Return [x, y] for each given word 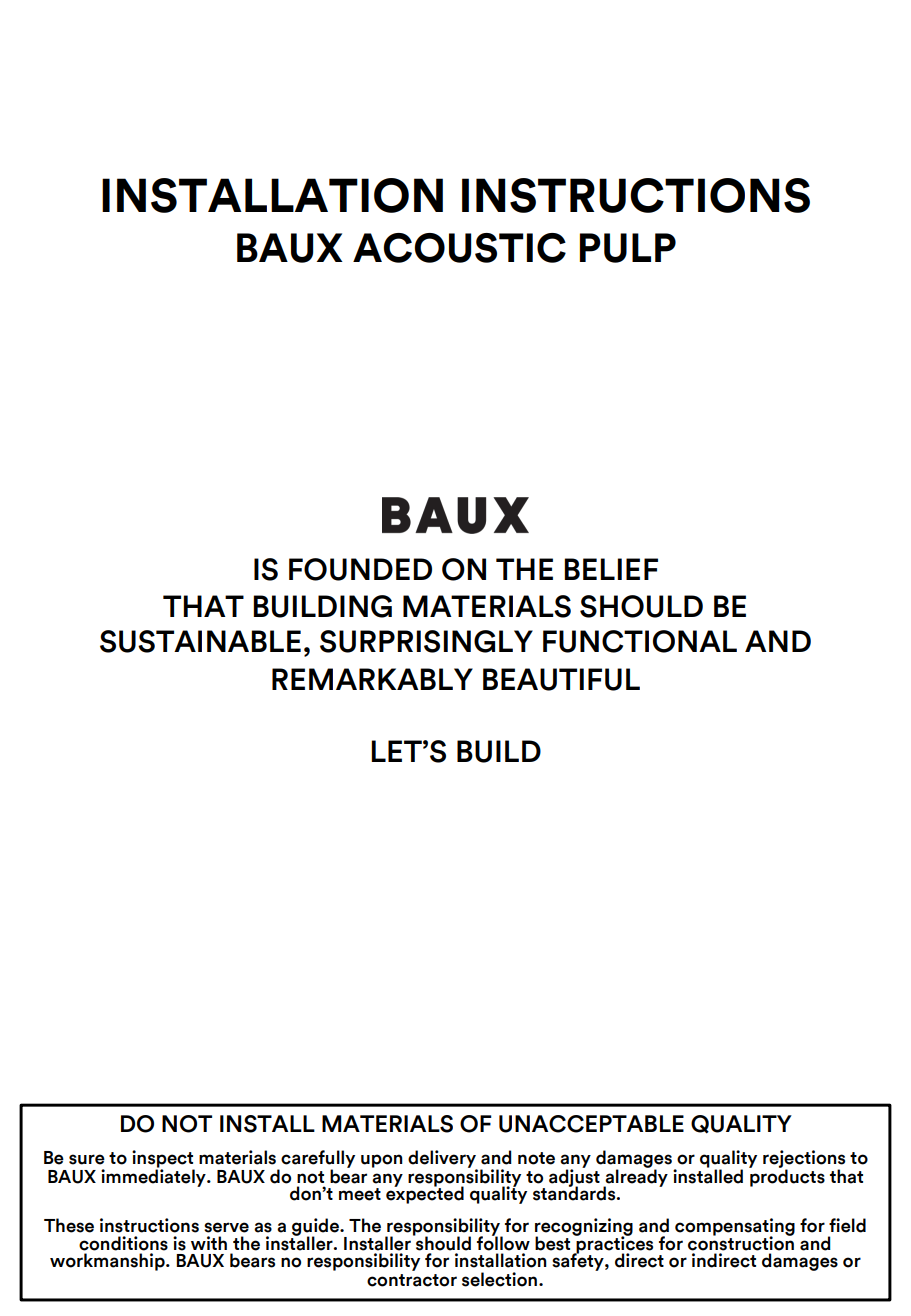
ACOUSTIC [459, 248]
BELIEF [611, 569]
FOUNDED [360, 569]
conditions [123, 1243]
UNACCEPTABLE [591, 1124]
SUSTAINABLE [200, 641]
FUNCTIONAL [640, 641]
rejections [804, 1160]
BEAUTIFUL [561, 679]
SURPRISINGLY [426, 641]
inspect [163, 1160]
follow [503, 1242]
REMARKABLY [372, 679]
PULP [628, 248]
